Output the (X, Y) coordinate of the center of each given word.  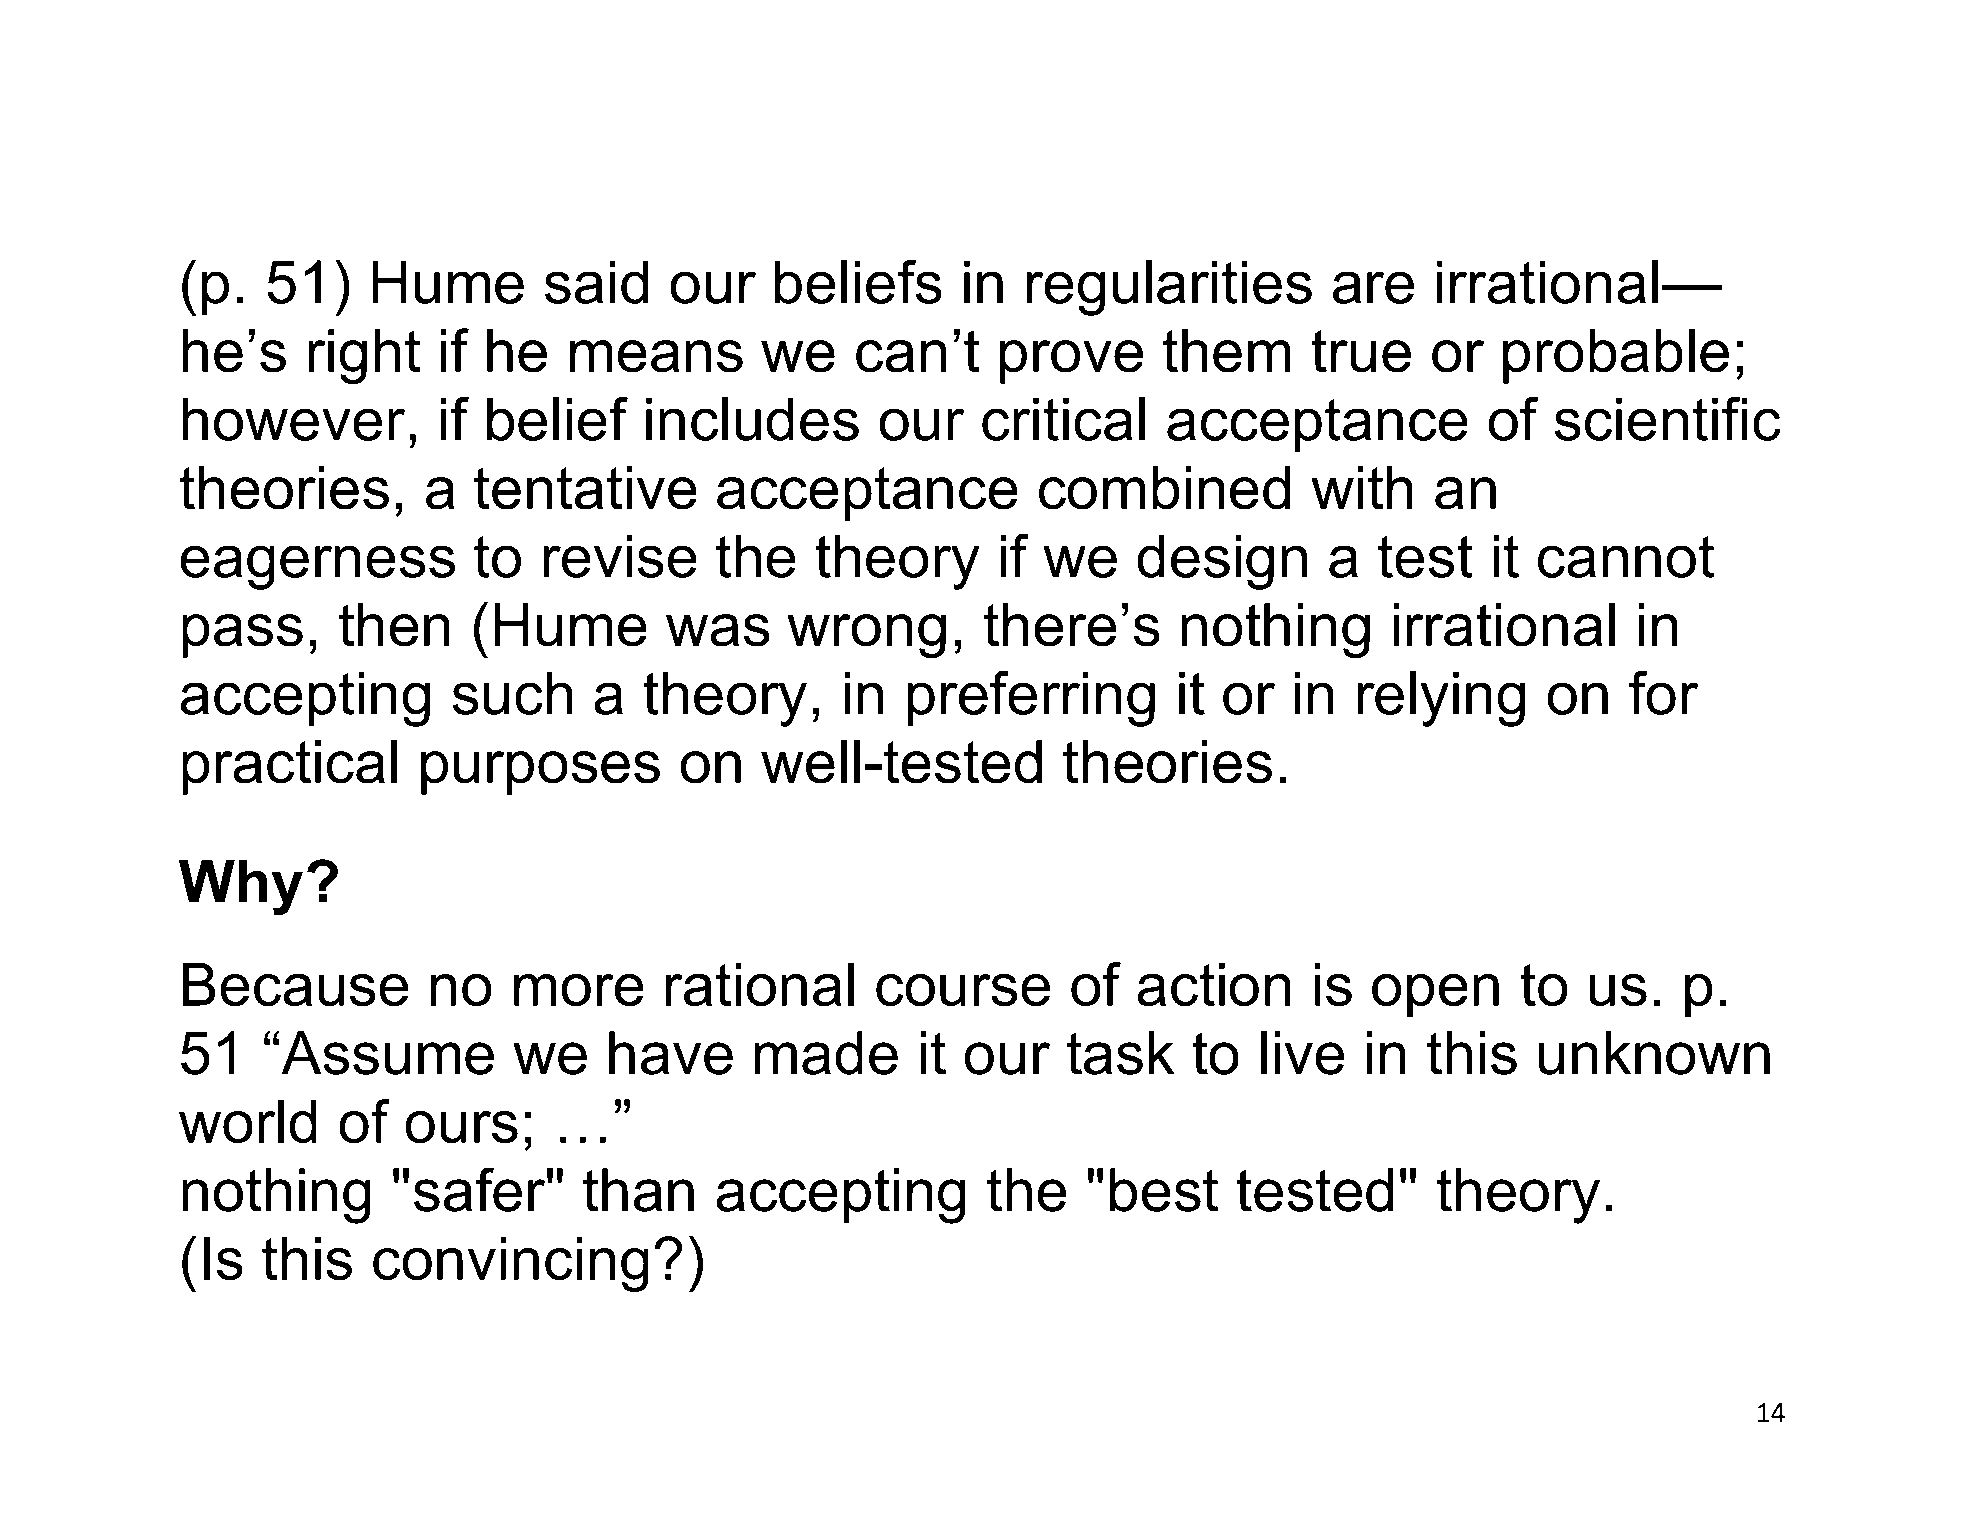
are (1373, 287)
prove (1071, 362)
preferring (1031, 699)
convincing (511, 1264)
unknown (1654, 1053)
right (364, 357)
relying (1441, 699)
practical (289, 767)
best (1164, 1190)
